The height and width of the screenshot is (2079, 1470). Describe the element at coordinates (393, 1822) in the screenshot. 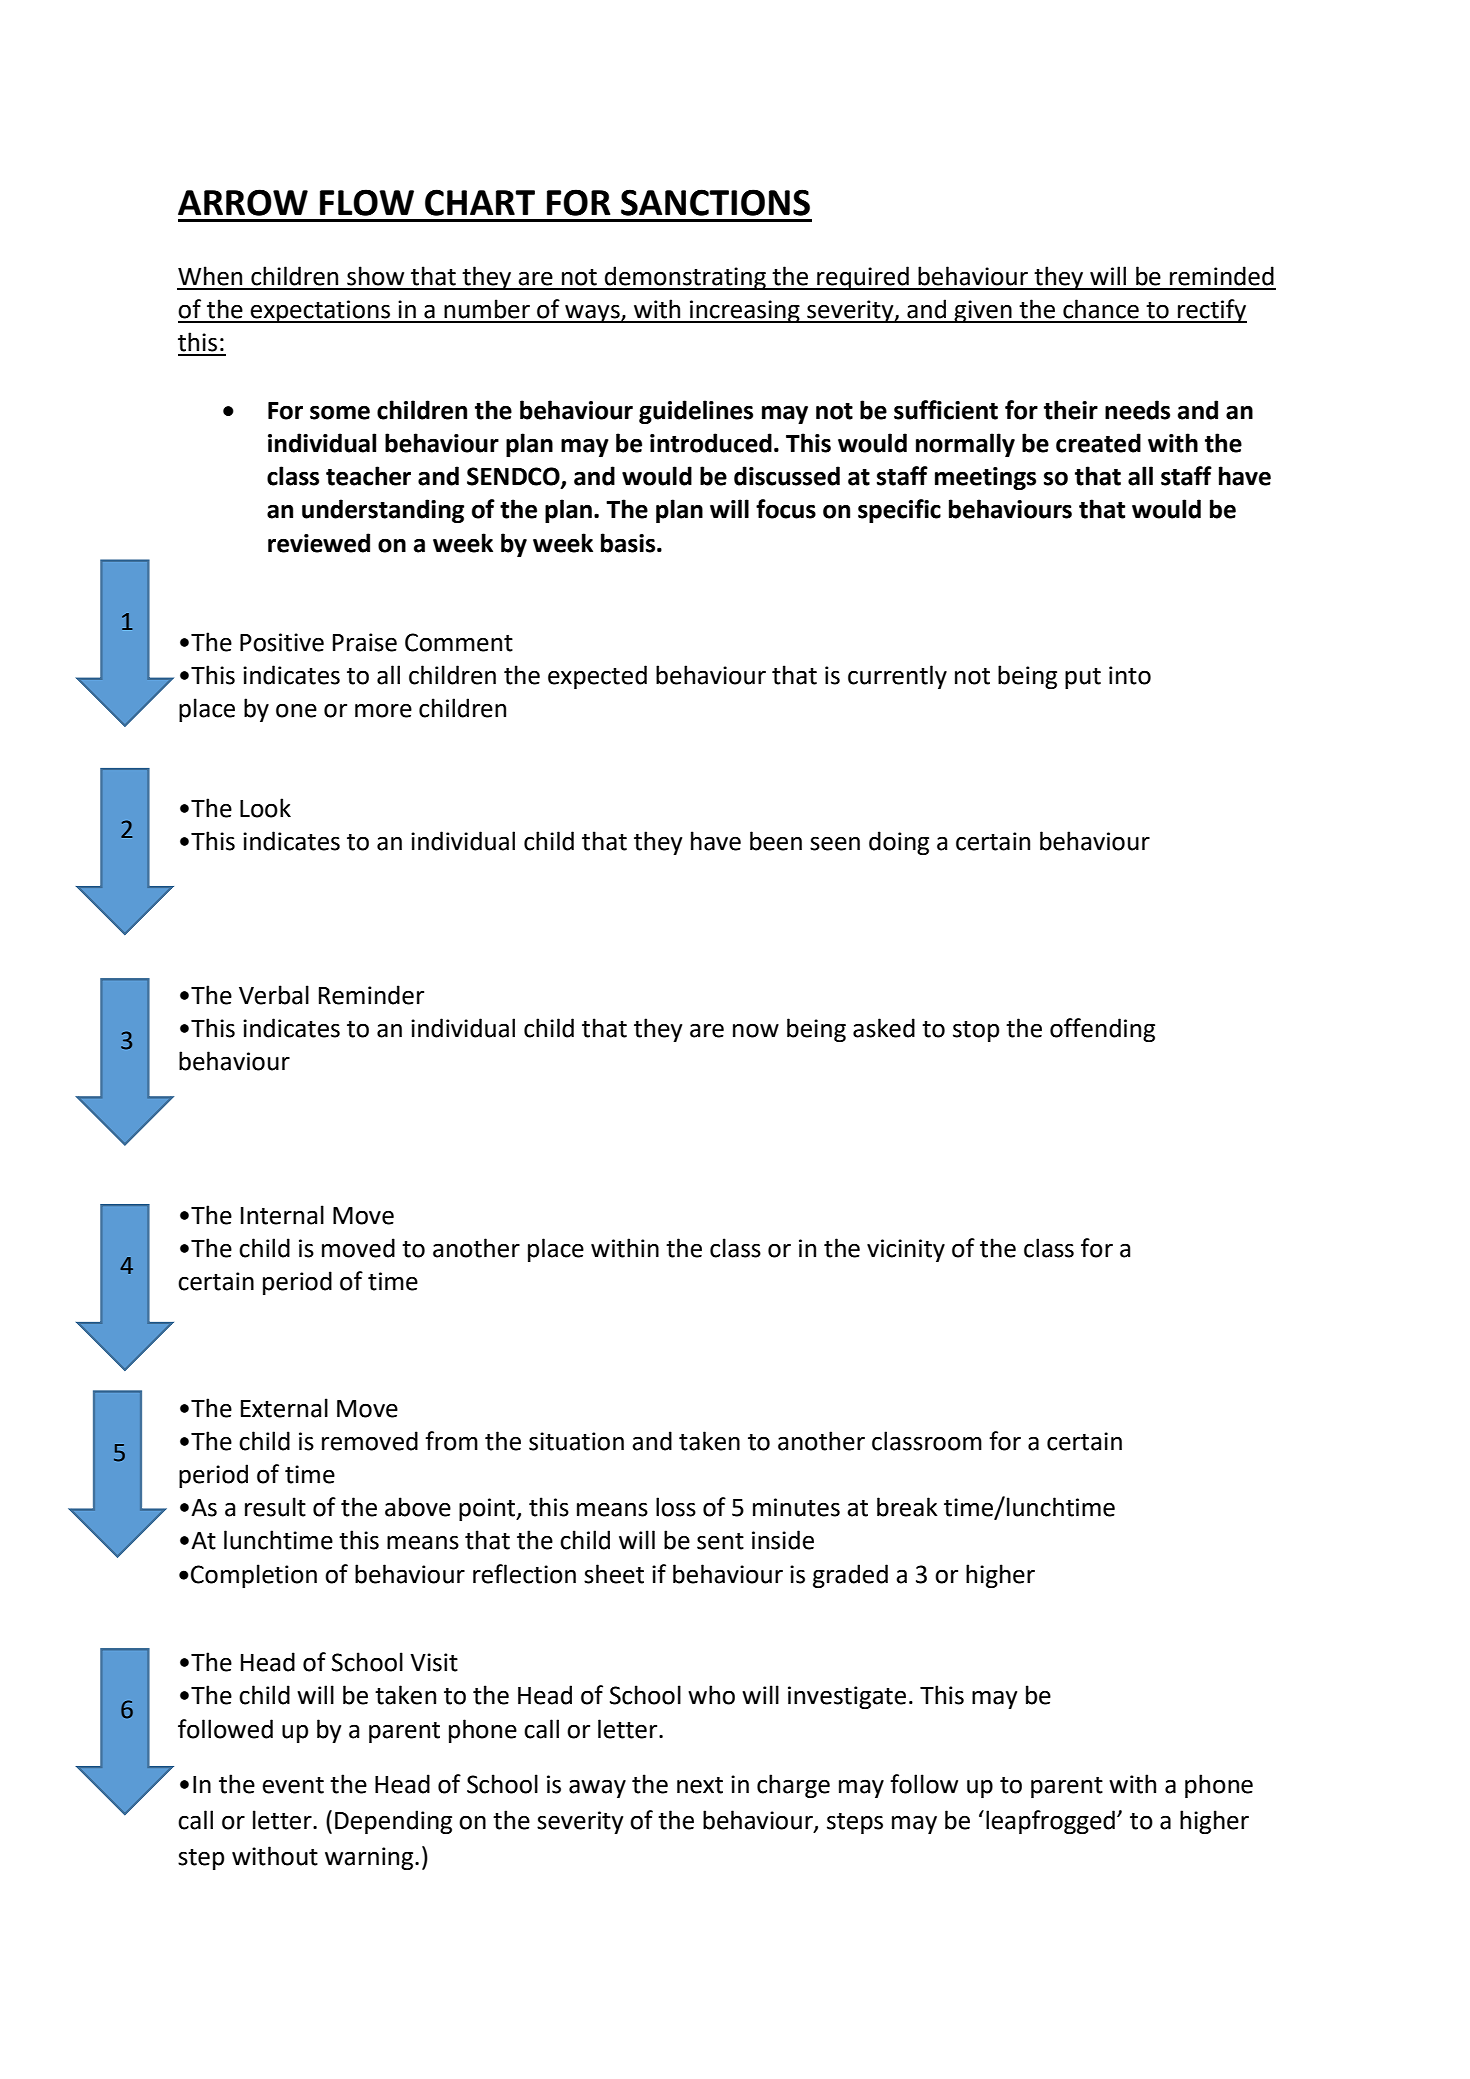

I see `Depending` at that location.
